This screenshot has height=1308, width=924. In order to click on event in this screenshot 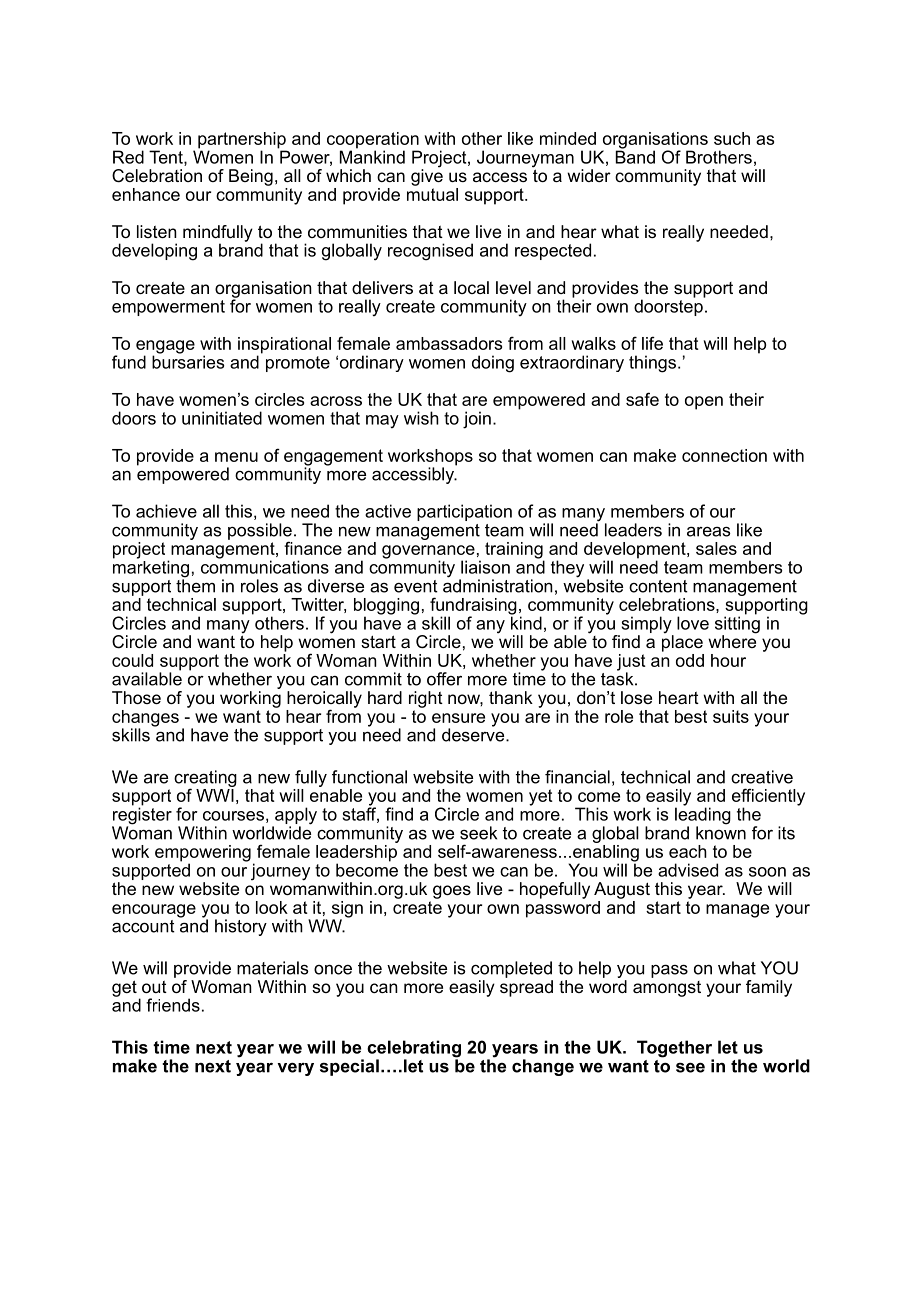, I will do `click(416, 586)`.
